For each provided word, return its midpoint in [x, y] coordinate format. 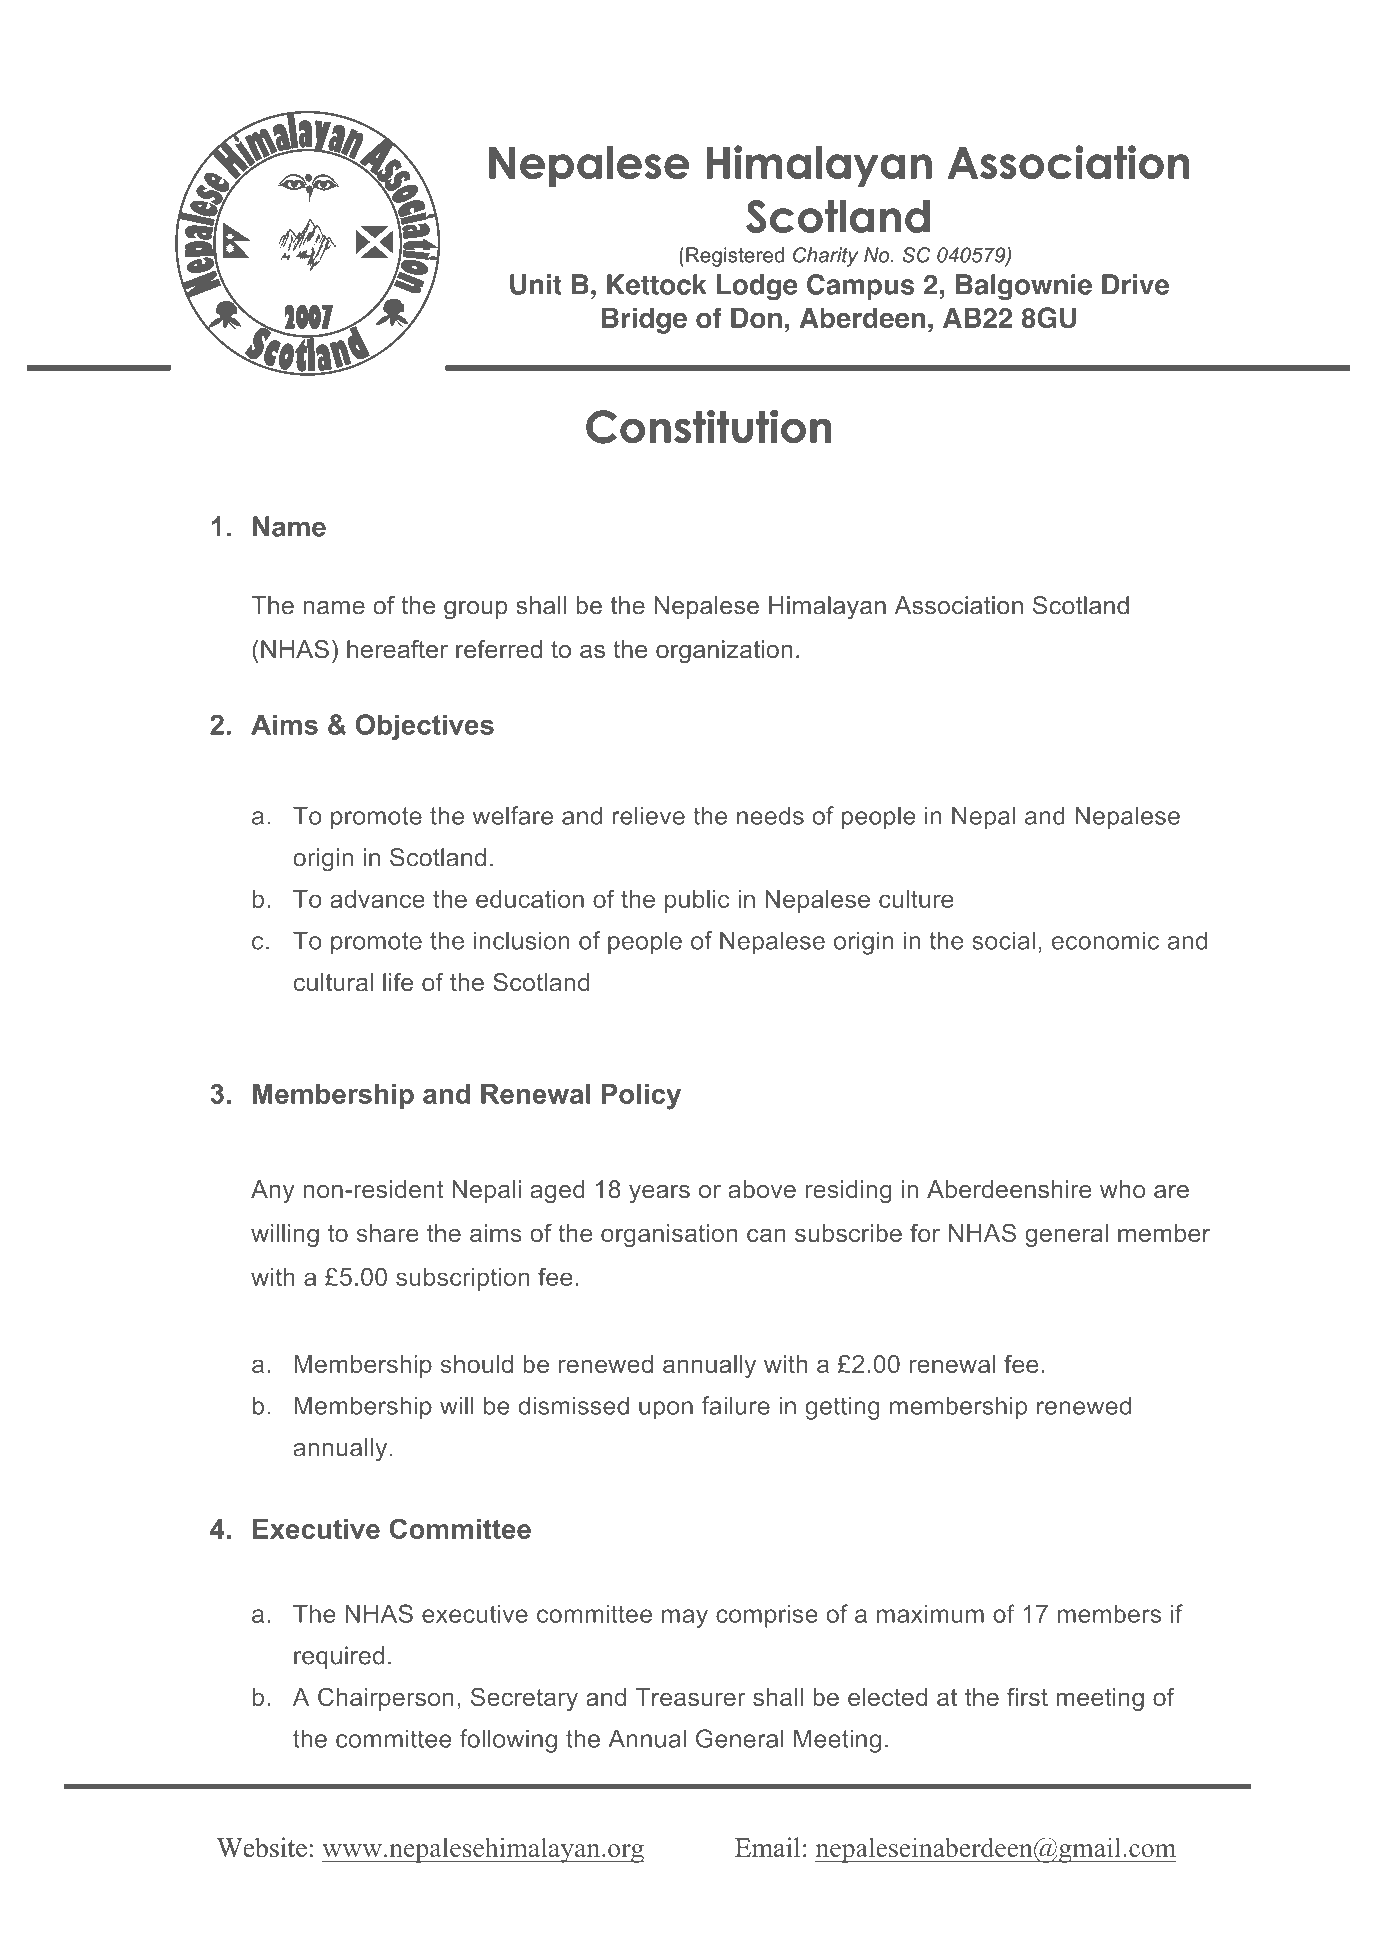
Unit [536, 284]
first [1027, 1696]
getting [842, 1408]
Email [767, 1847]
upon [666, 1410]
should [477, 1364]
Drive [1135, 284]
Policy [641, 1097]
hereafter [397, 649]
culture [916, 899]
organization [724, 651]
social [1003, 940]
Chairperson [386, 1699]
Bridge [644, 320]
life [398, 982]
